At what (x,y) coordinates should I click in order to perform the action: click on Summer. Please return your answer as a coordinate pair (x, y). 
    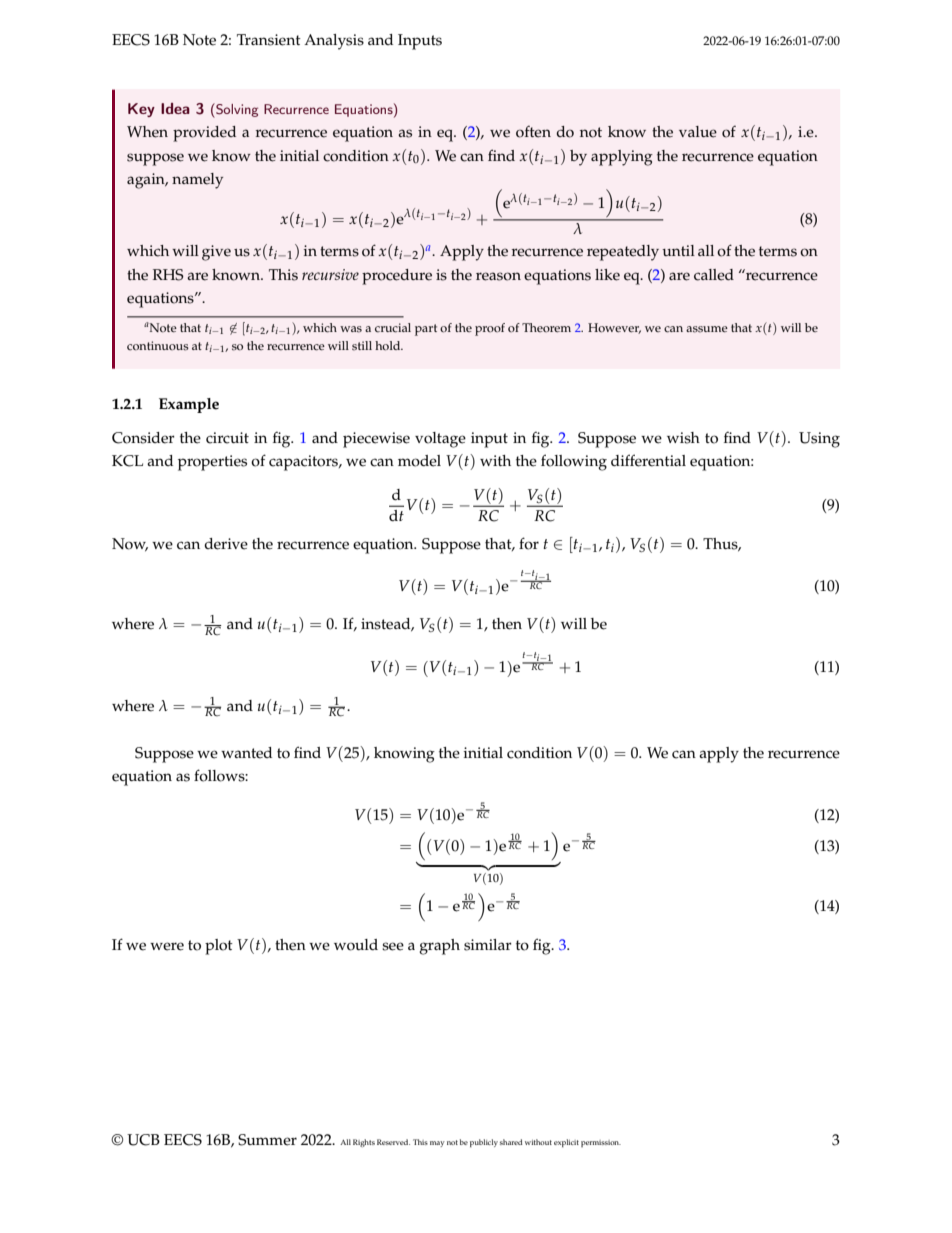
    Looking at the image, I should click on (267, 1140).
